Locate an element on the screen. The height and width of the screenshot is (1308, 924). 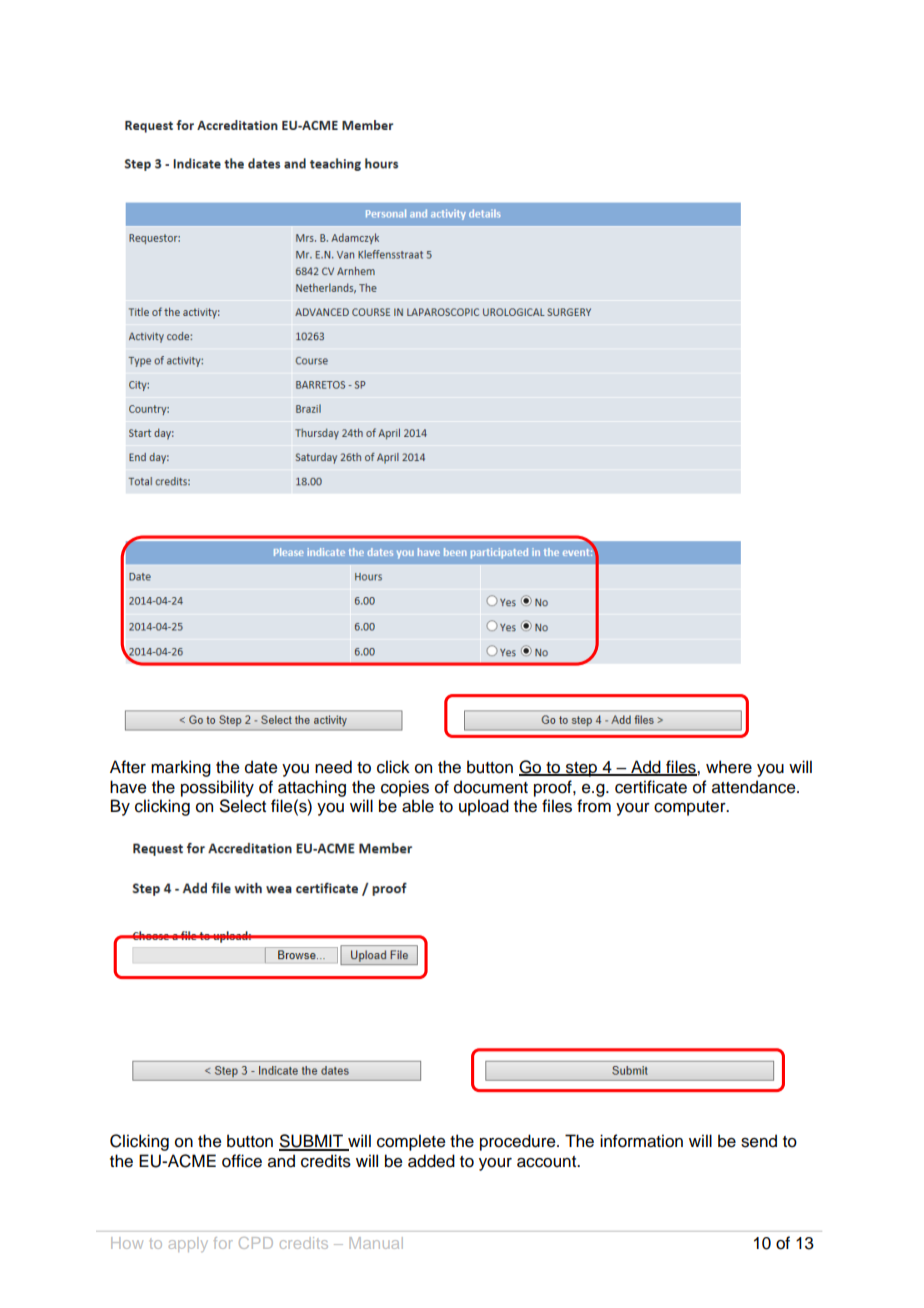
possibility is located at coordinates (217, 788).
